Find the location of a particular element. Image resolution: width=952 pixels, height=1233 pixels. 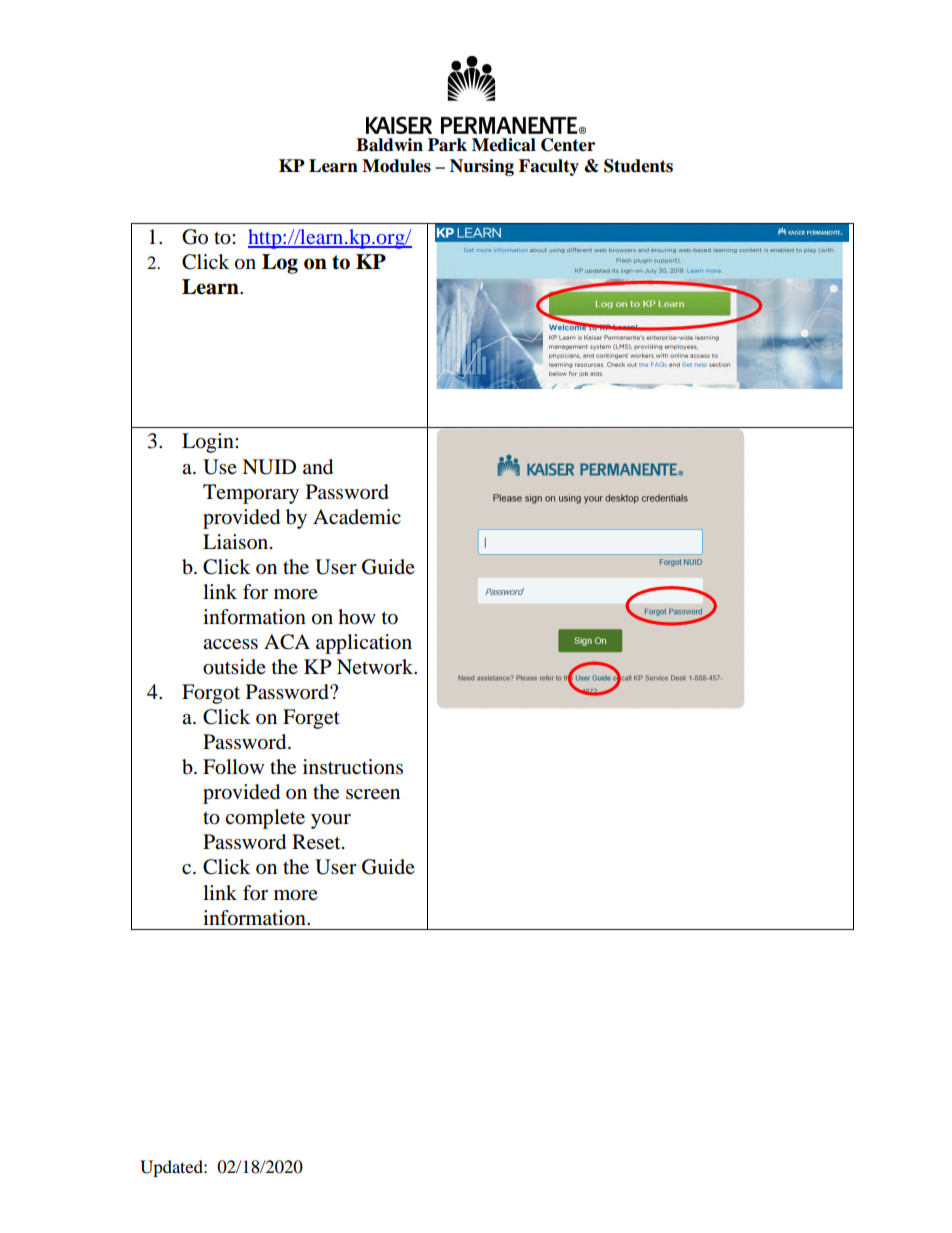

Baldwin is located at coordinates (389, 145).
